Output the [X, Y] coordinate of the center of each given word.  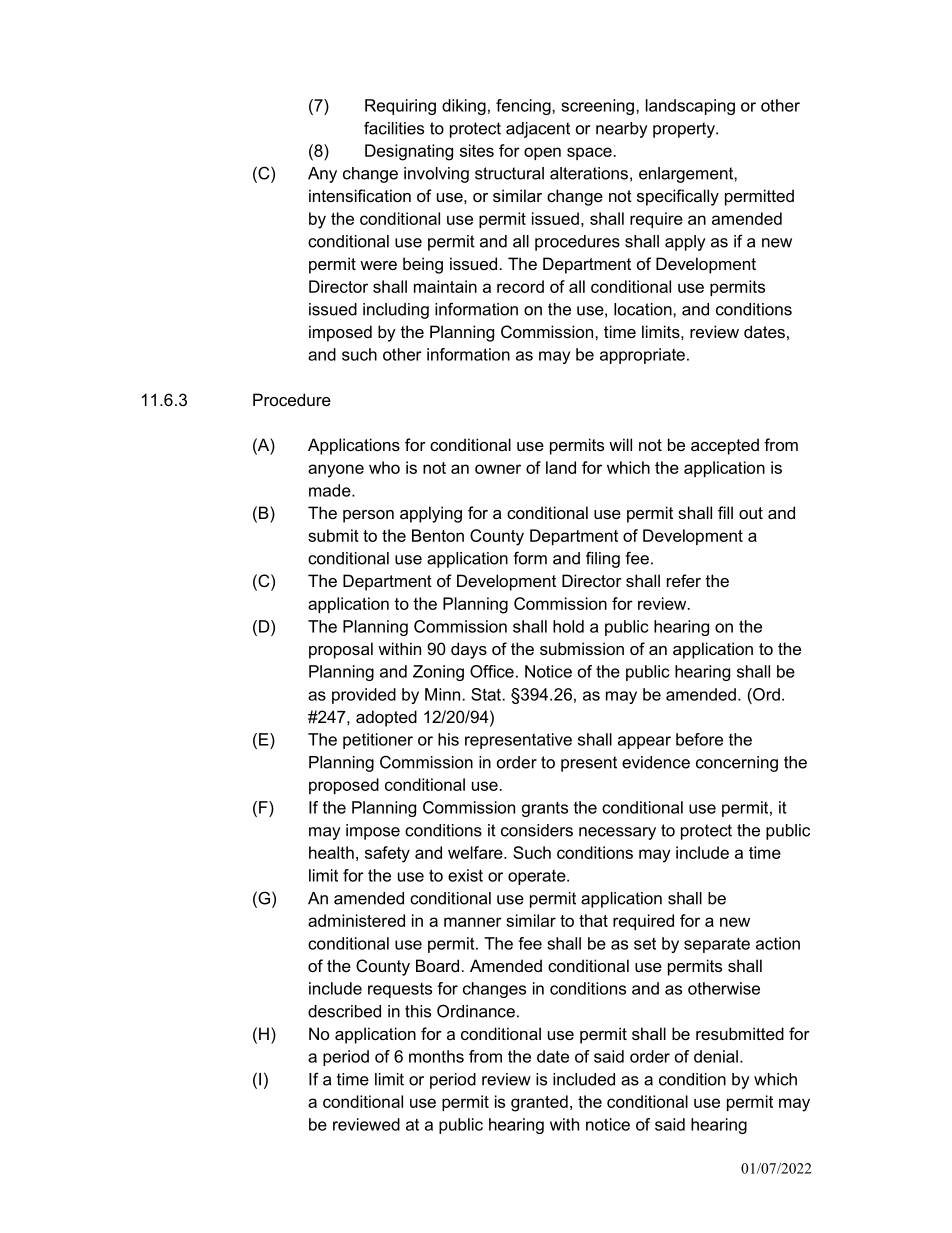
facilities [394, 128]
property [685, 130]
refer [684, 580]
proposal [341, 650]
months [436, 1056]
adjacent [538, 130]
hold [568, 626]
